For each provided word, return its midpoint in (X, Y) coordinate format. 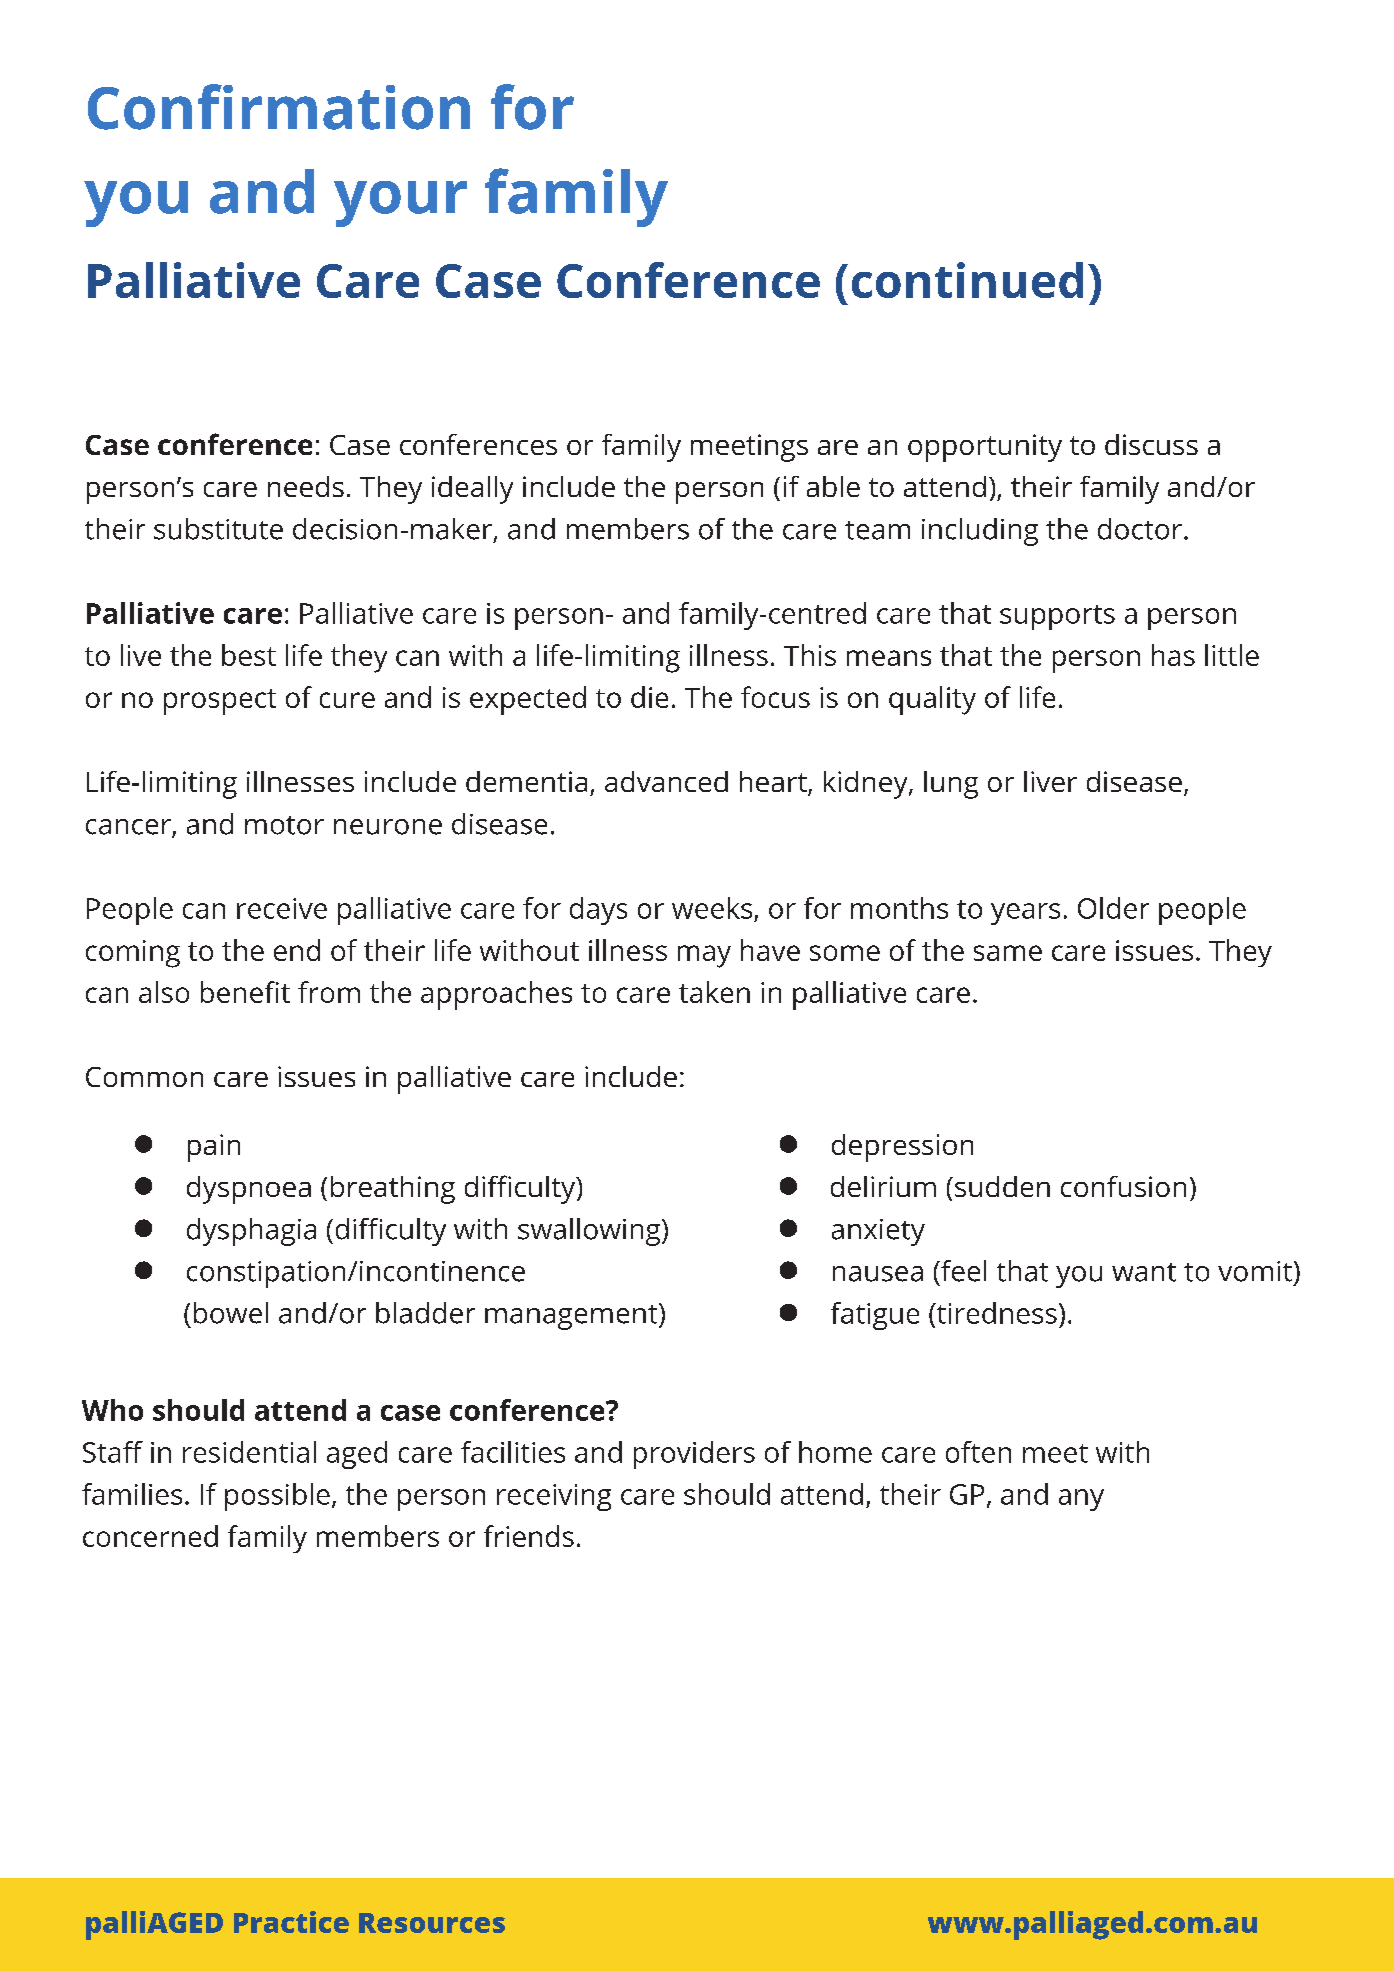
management (572, 1316)
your (400, 204)
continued (967, 280)
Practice (291, 1922)
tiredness (995, 1313)
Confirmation (279, 107)
